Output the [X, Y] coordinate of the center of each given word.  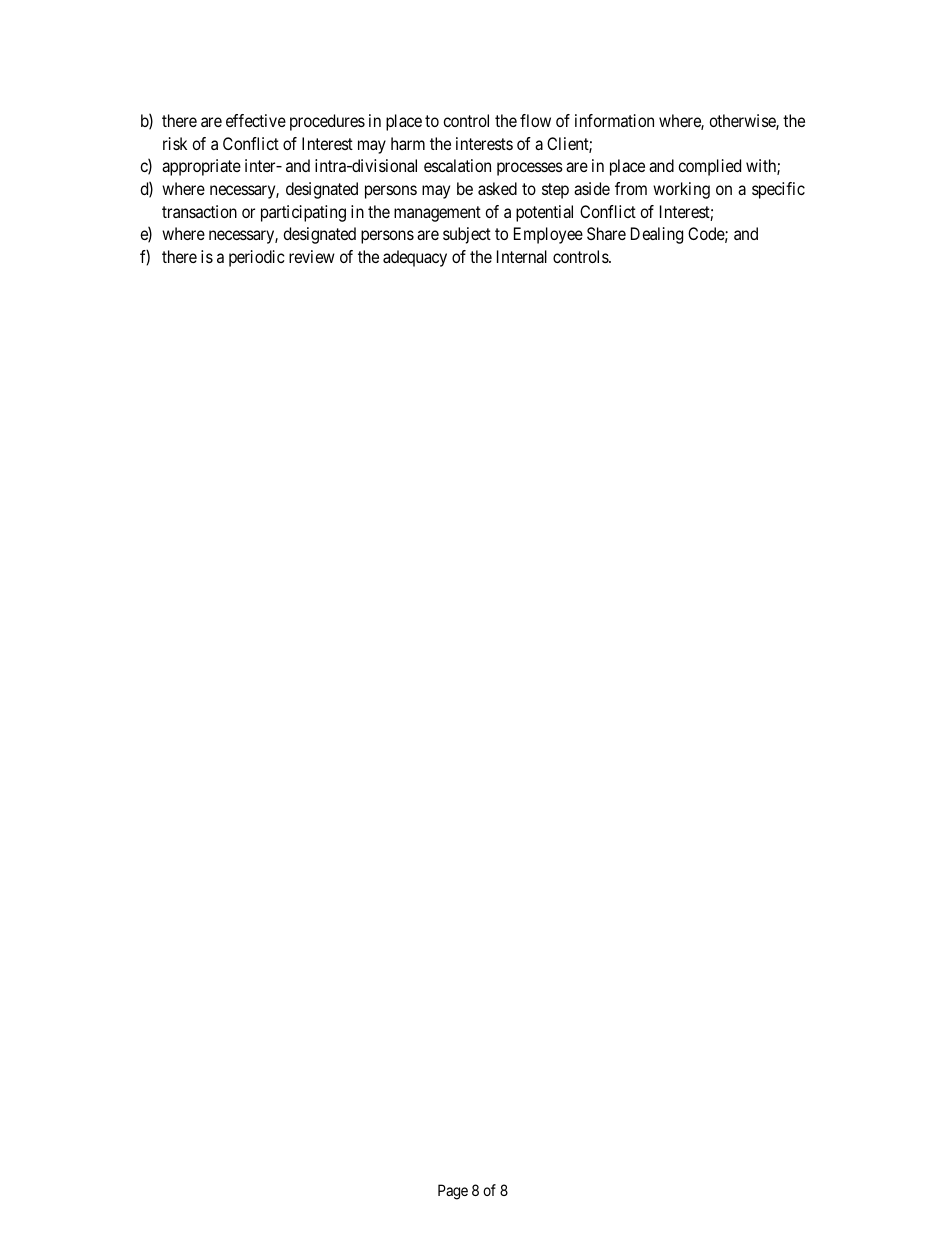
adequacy [415, 258]
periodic [257, 258]
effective [256, 120]
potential [544, 213]
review [312, 256]
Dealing [657, 235]
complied [709, 167]
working [681, 190]
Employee [548, 235]
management [437, 214]
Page [453, 1192]
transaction [199, 211]
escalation [457, 165]
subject [467, 235]
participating [303, 213]
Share [606, 233]
